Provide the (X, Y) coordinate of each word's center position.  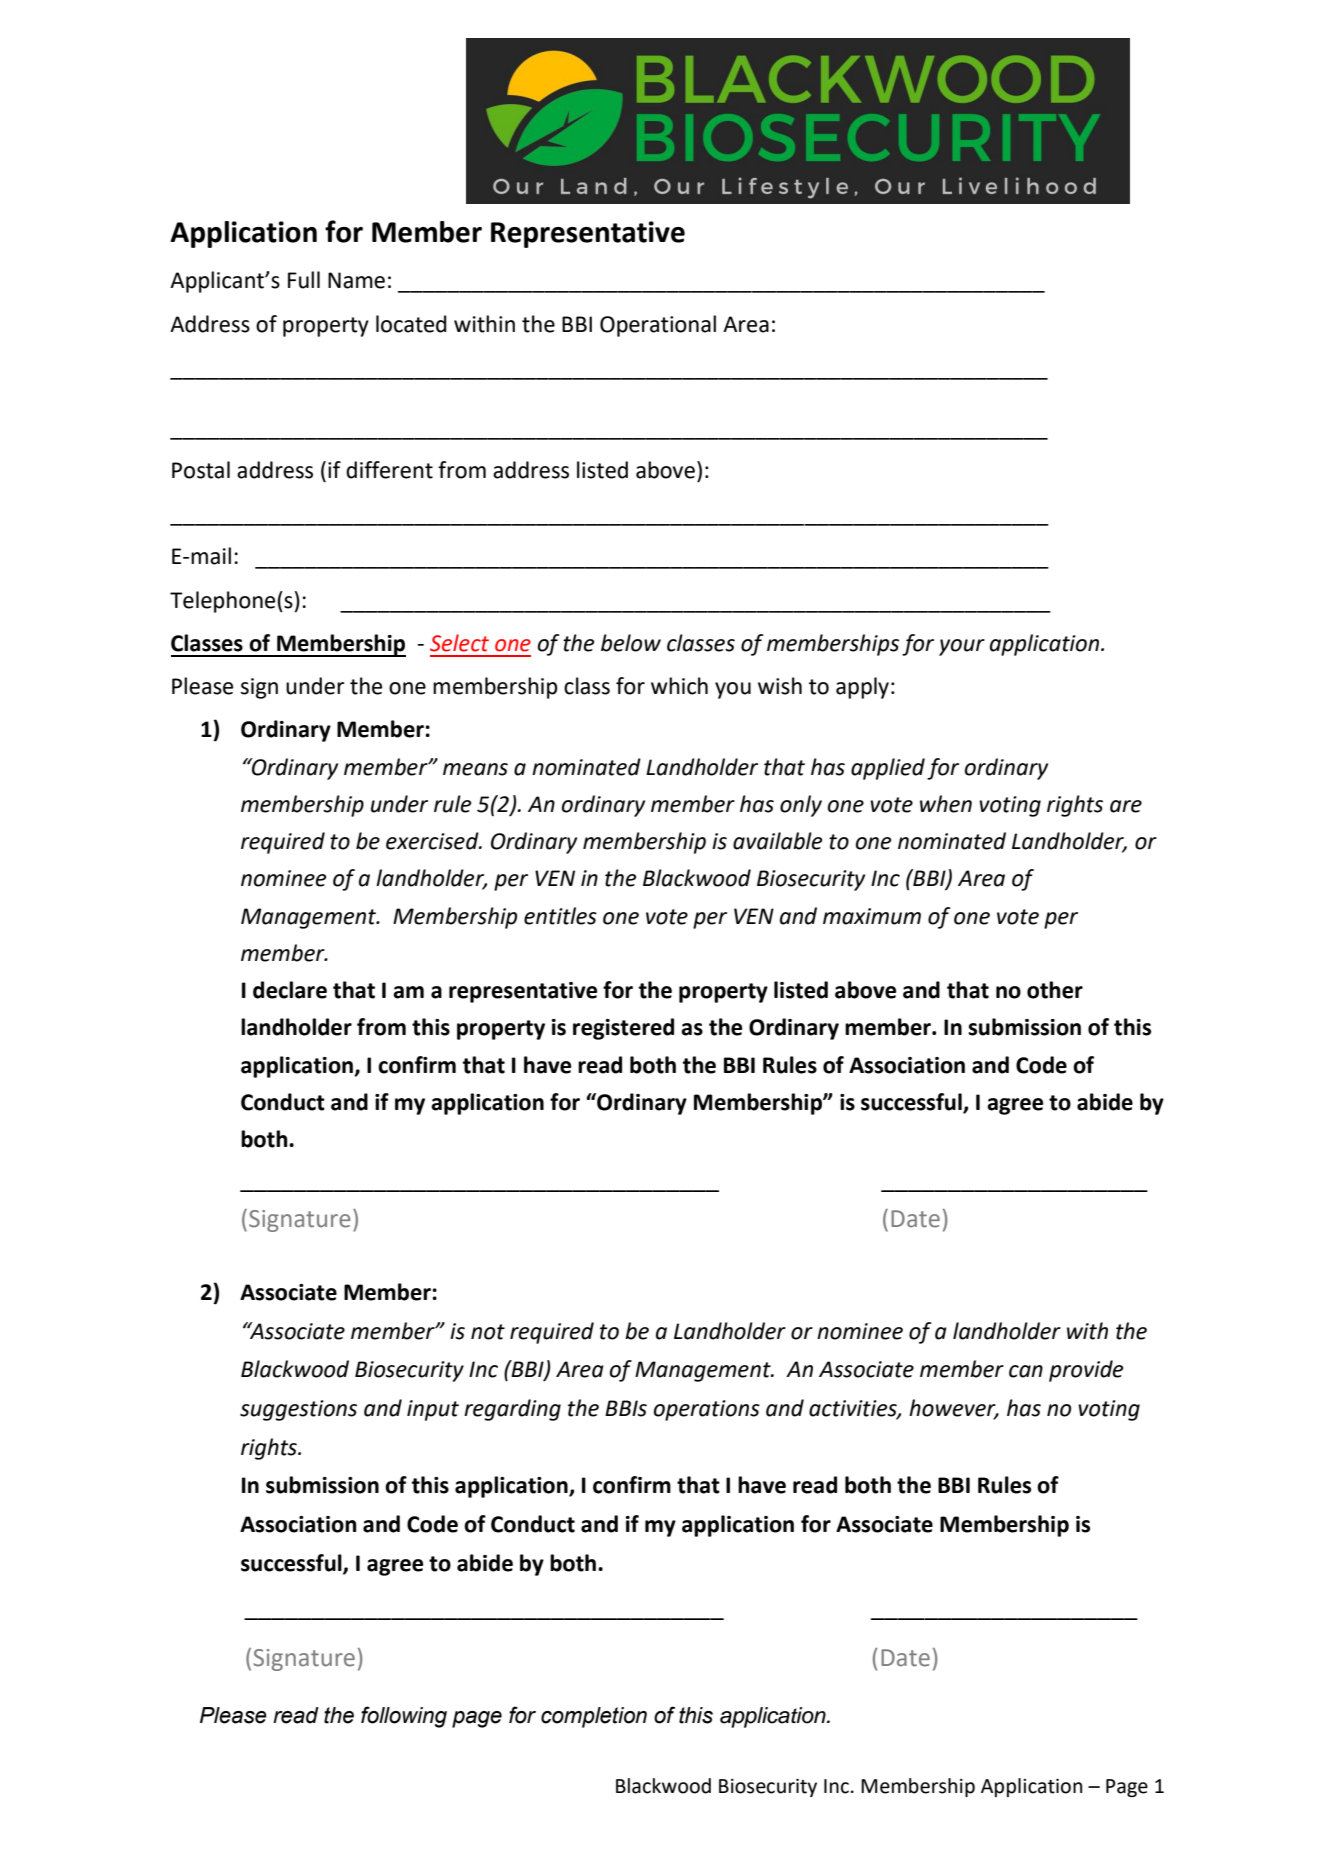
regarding (512, 1410)
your (962, 647)
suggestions (298, 1410)
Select (459, 643)
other (1055, 990)
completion (594, 1717)
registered (623, 1029)
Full (304, 280)
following (404, 1717)
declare (290, 990)
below (631, 643)
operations (707, 1410)
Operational (658, 326)
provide (1086, 1371)
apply (862, 688)
